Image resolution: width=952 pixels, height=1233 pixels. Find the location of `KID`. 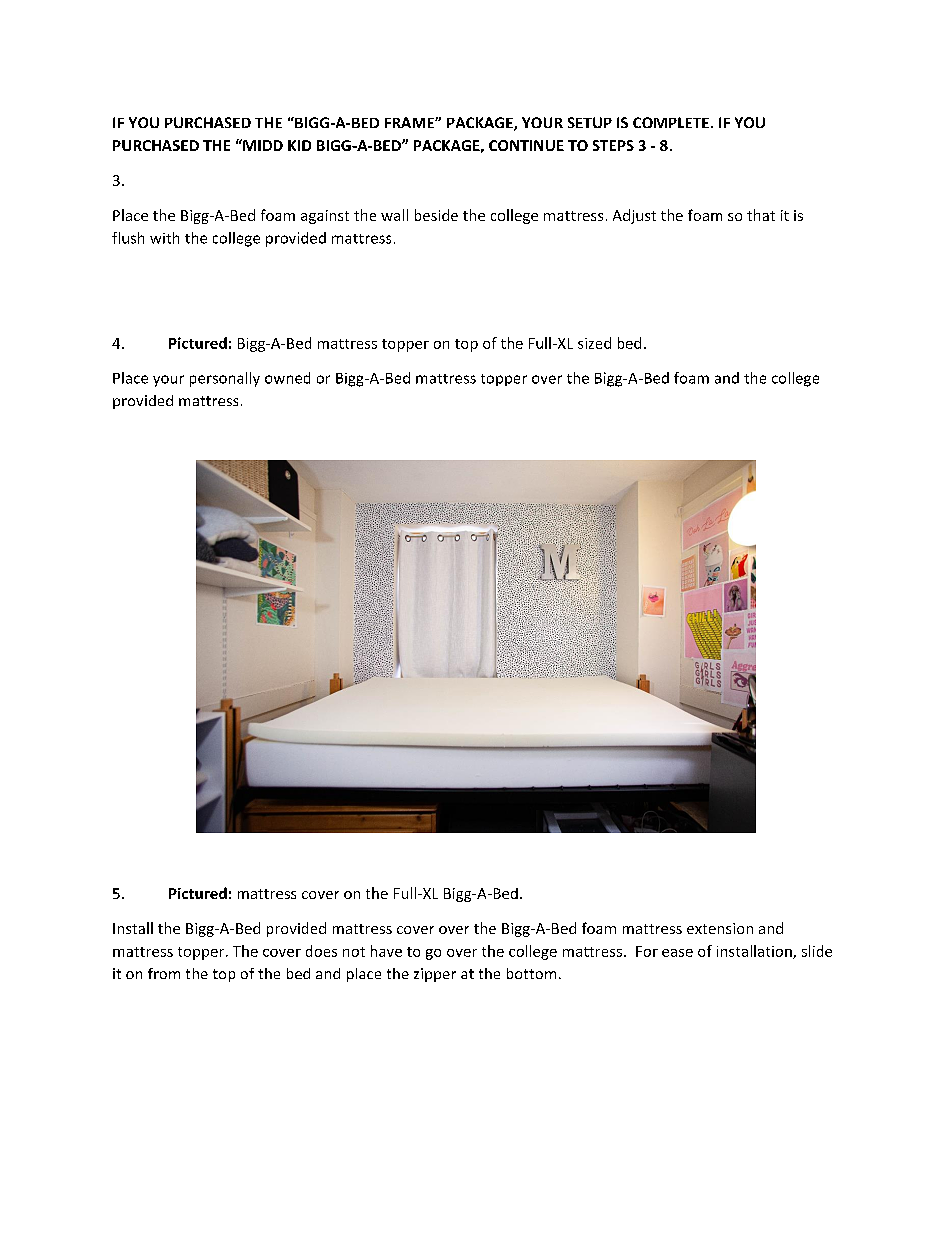

KID is located at coordinates (299, 145).
